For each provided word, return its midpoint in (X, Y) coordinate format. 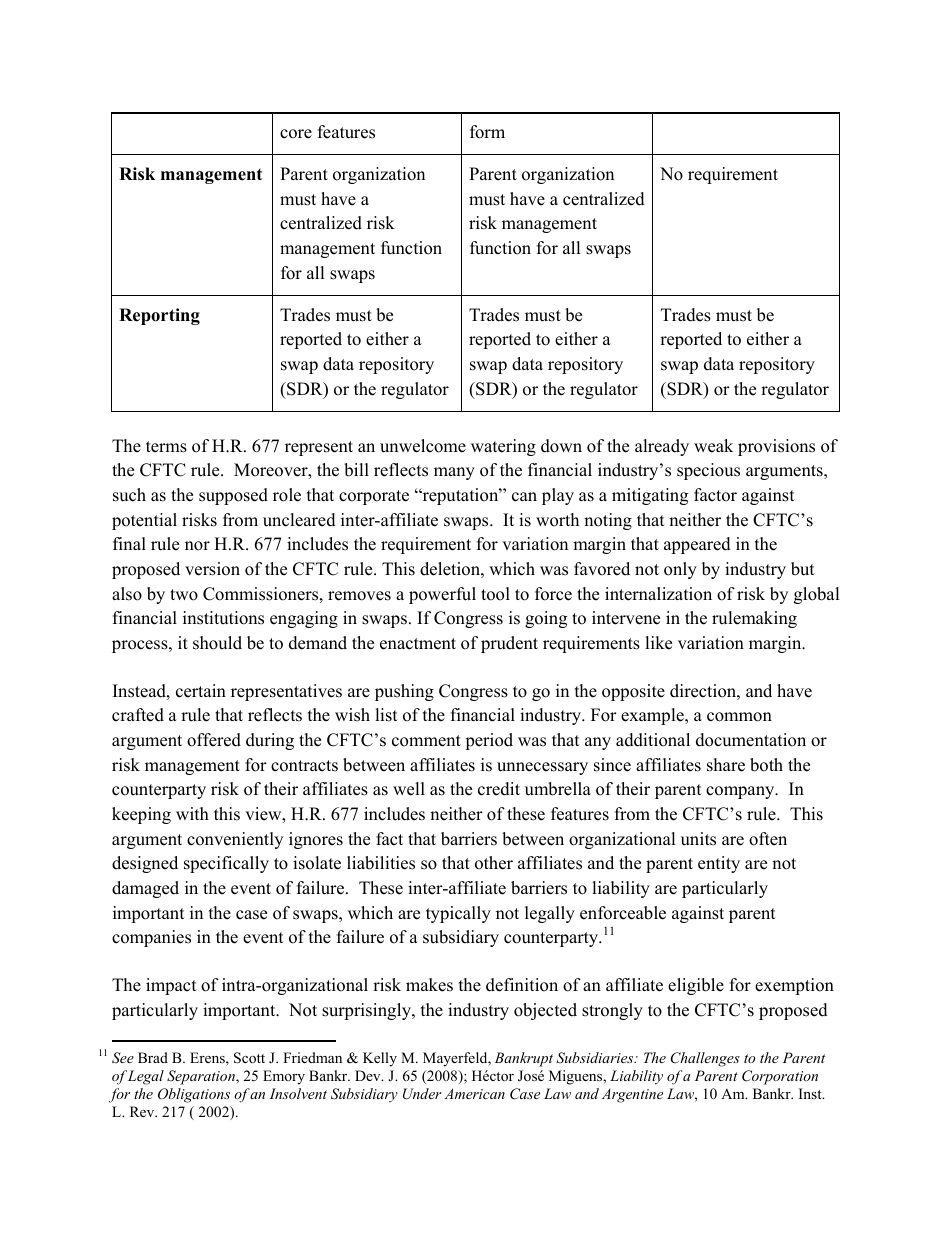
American (474, 1093)
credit (499, 789)
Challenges (705, 1059)
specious (708, 471)
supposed (233, 496)
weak (713, 446)
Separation (202, 1077)
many (454, 473)
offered (214, 740)
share (726, 765)
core (296, 134)
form (487, 132)
